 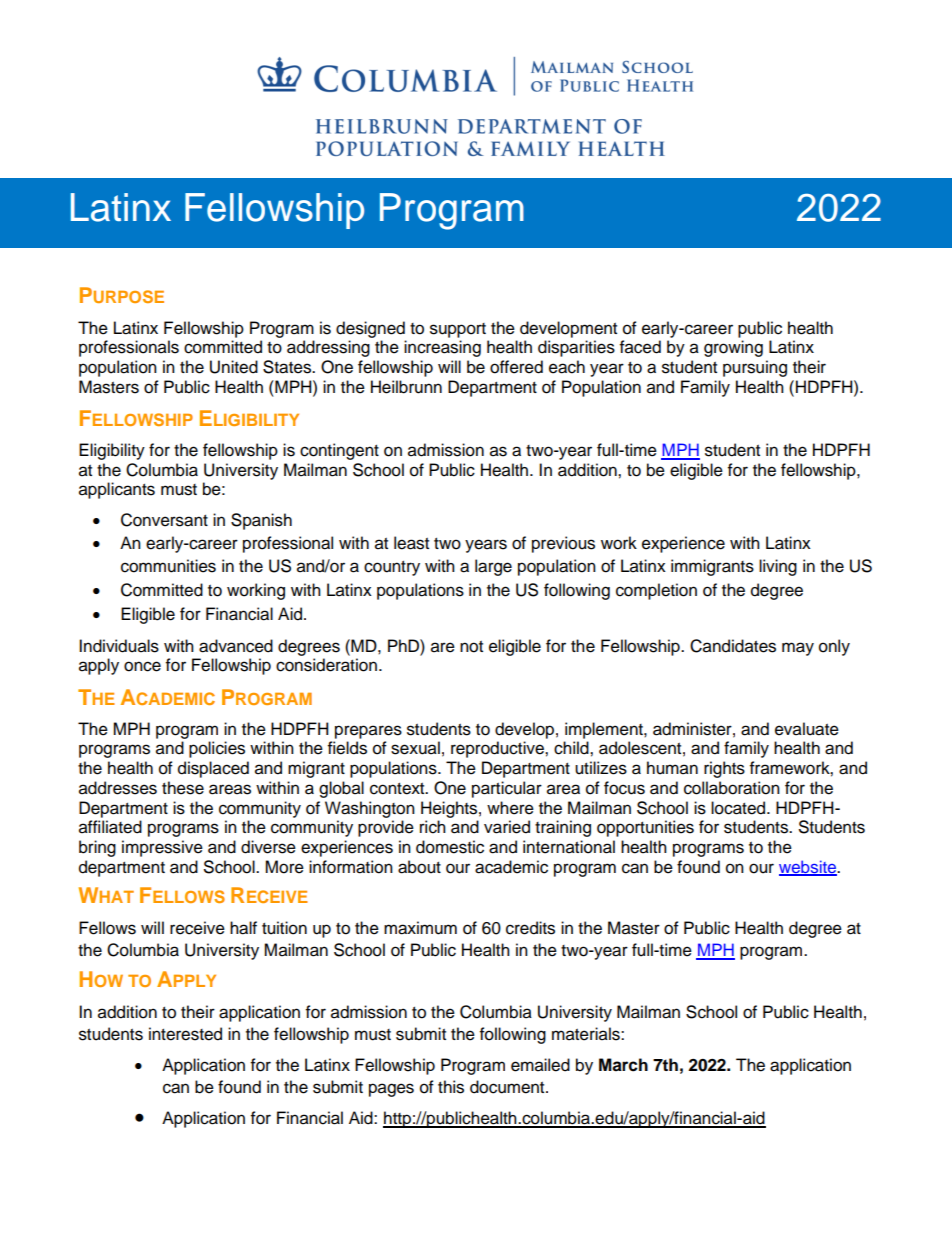 What do you see at coordinates (778, 567) in the image?
I see `living` at bounding box center [778, 567].
